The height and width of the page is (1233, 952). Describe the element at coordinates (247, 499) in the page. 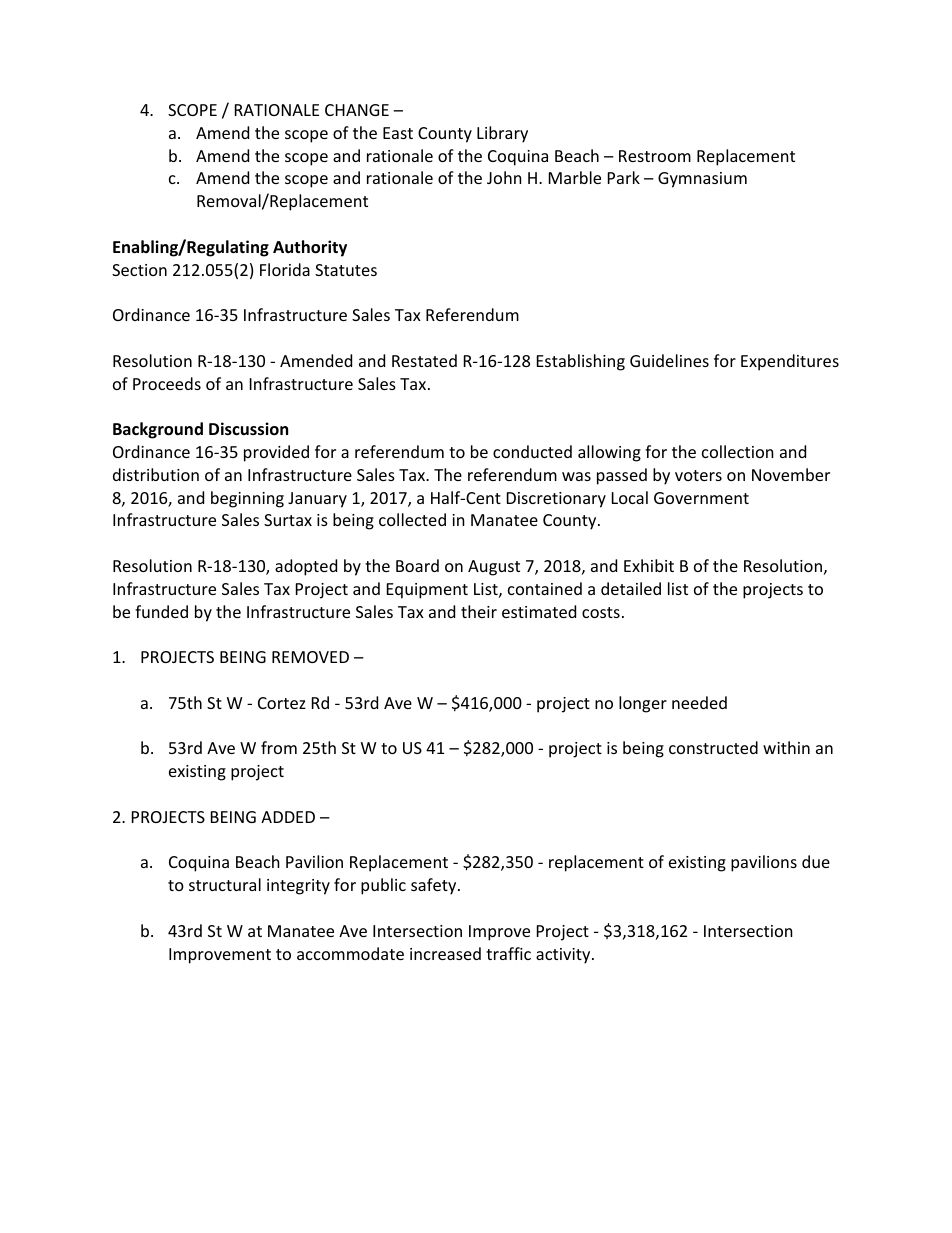

I see `beginning` at that location.
